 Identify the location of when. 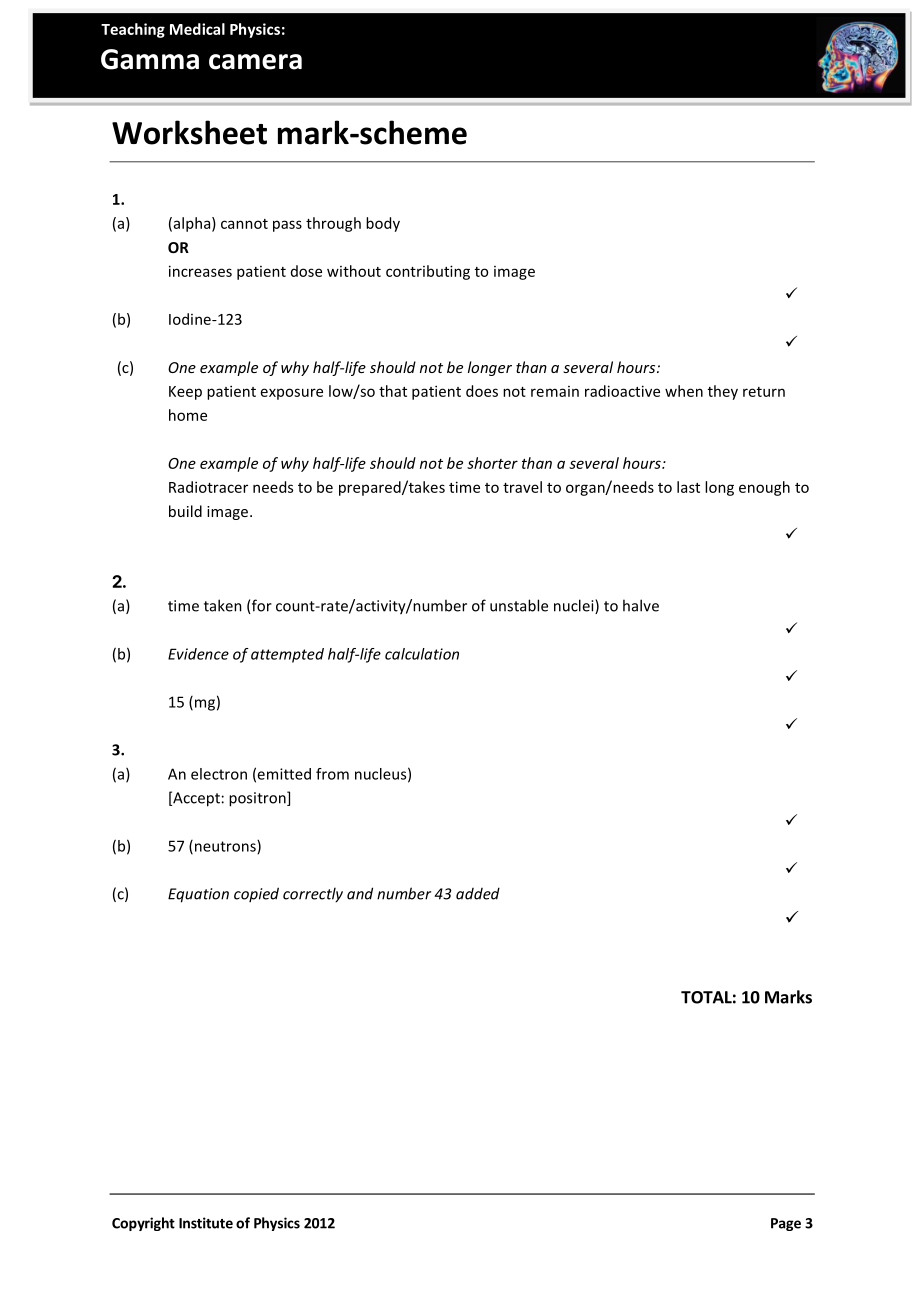
(684, 391).
